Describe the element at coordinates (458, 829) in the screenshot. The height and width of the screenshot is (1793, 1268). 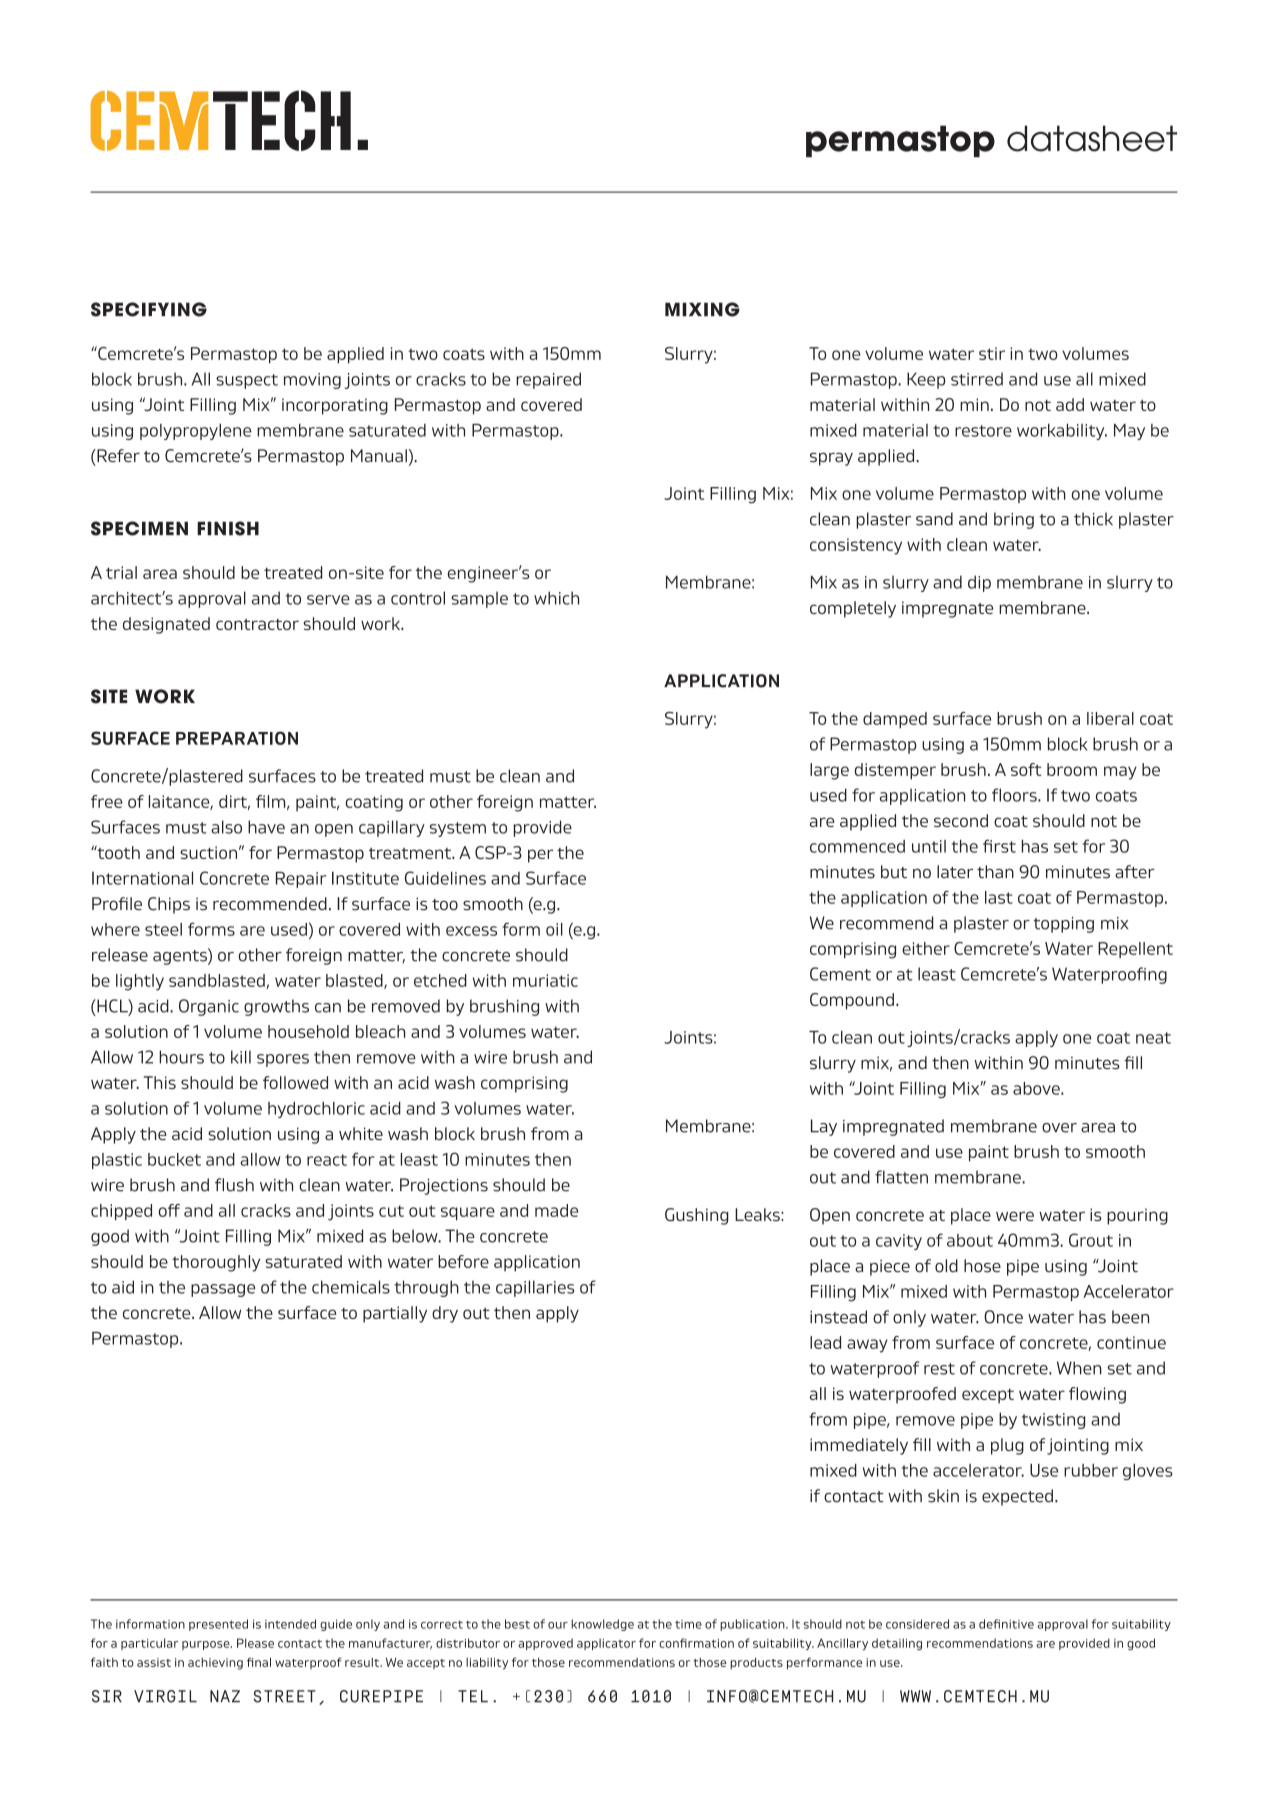
I see `system` at that location.
